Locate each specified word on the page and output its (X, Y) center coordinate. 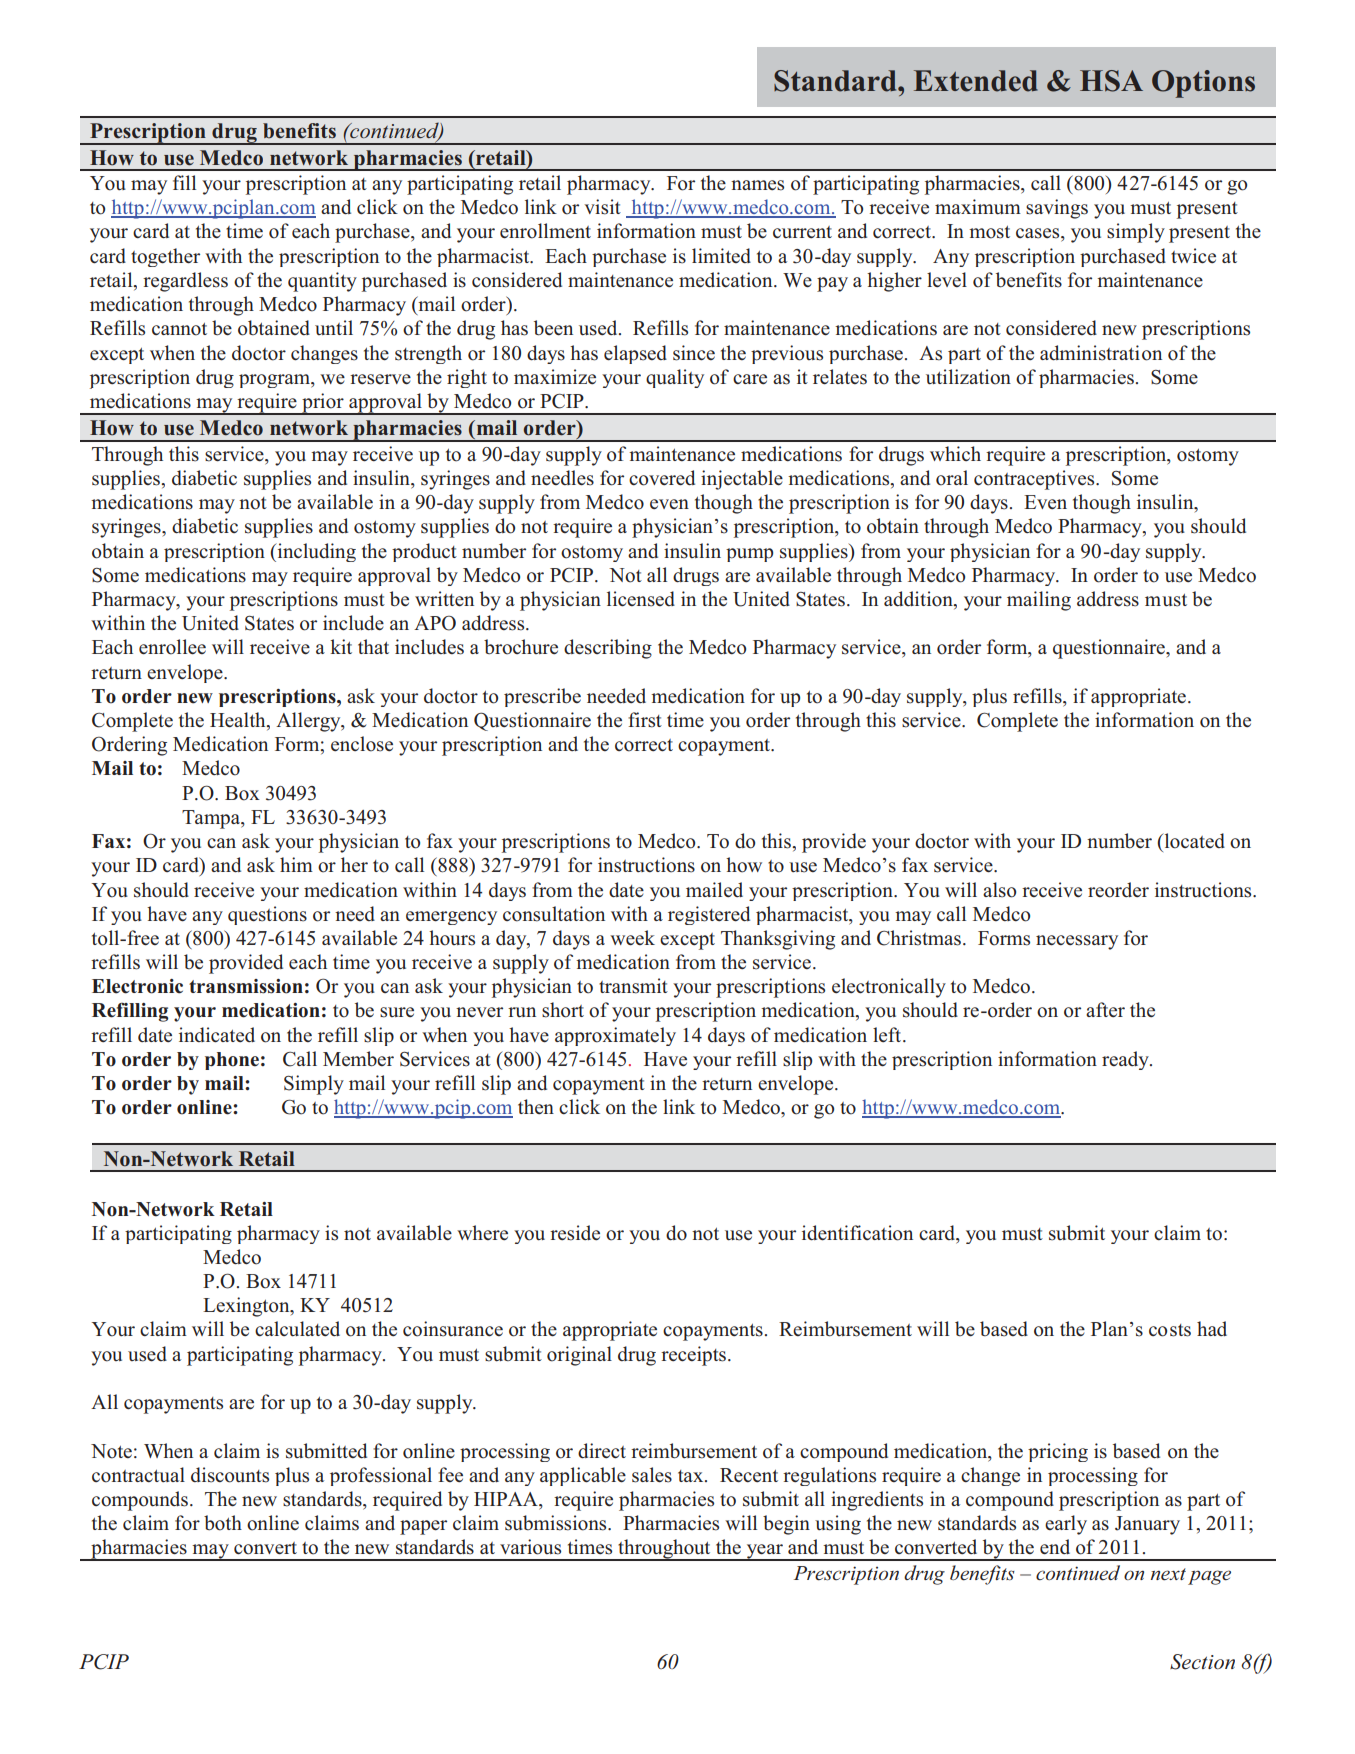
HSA (1111, 81)
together (165, 257)
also (999, 890)
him (296, 864)
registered (709, 915)
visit (602, 207)
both (223, 1523)
